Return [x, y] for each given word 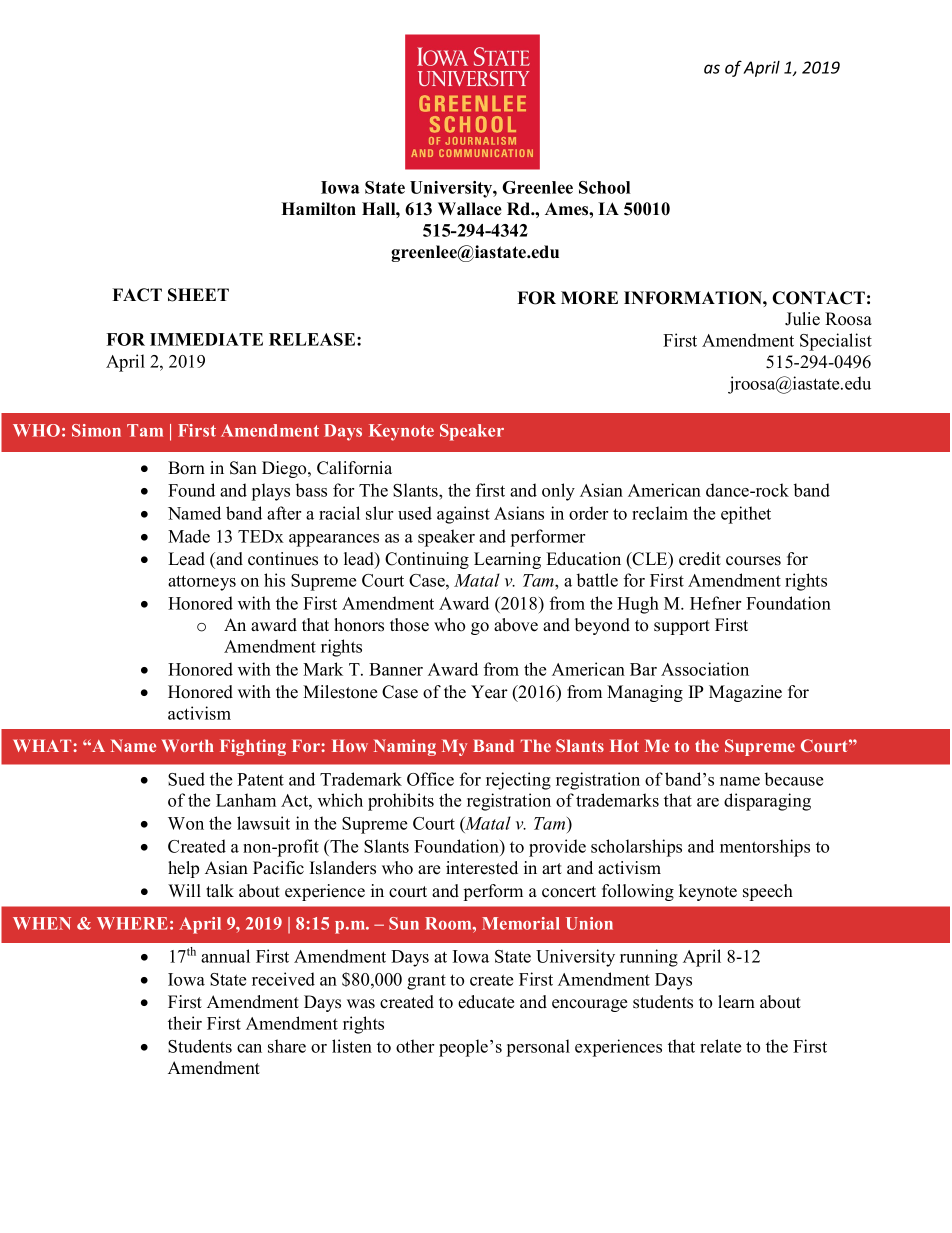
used [415, 513]
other [415, 1046]
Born [186, 468]
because [794, 779]
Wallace [470, 209]
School [604, 187]
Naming [405, 747]
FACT [137, 295]
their [185, 1023]
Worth [188, 745]
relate [720, 1046]
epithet [746, 515]
